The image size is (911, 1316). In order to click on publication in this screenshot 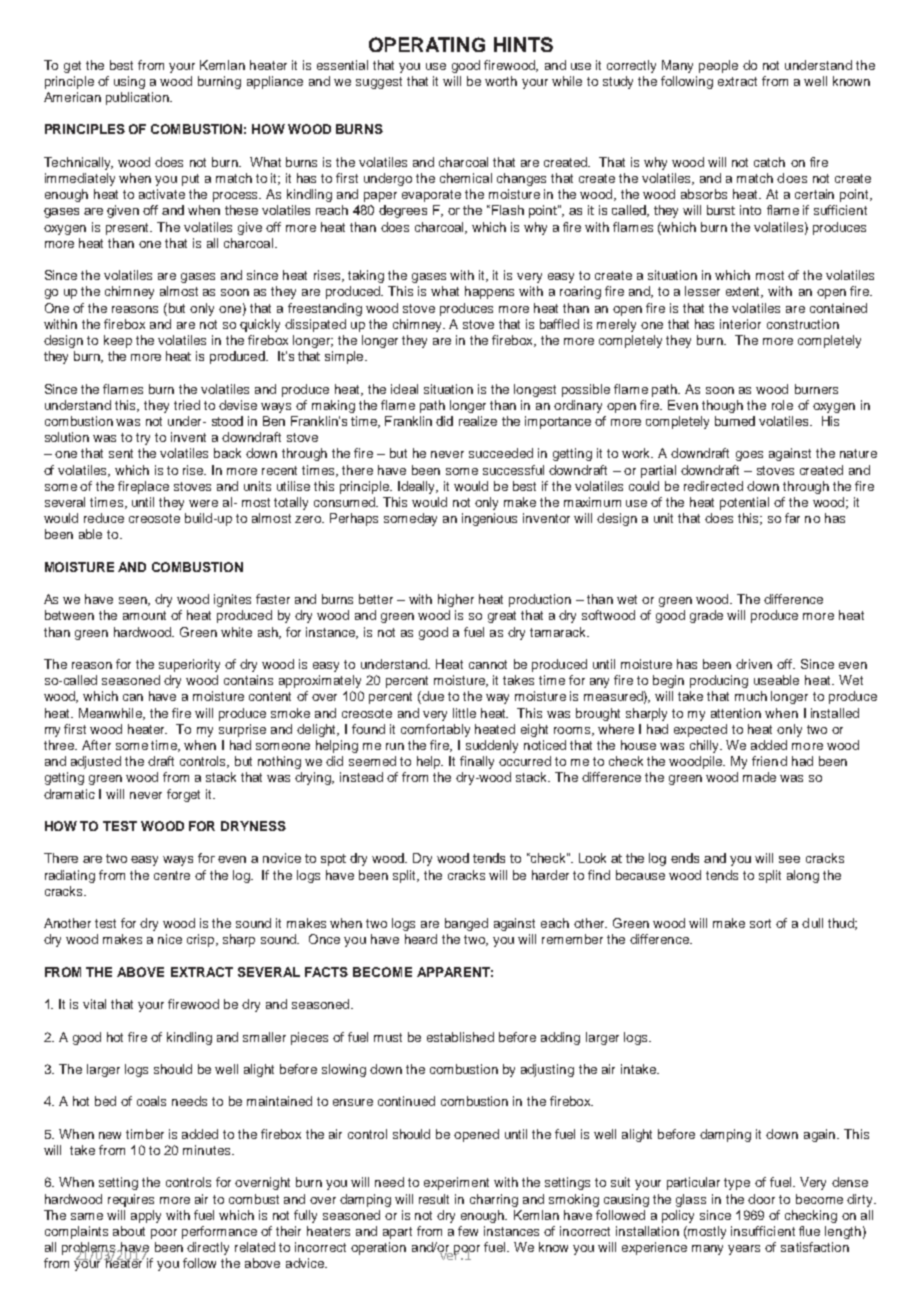, I will do `click(138, 98)`.
